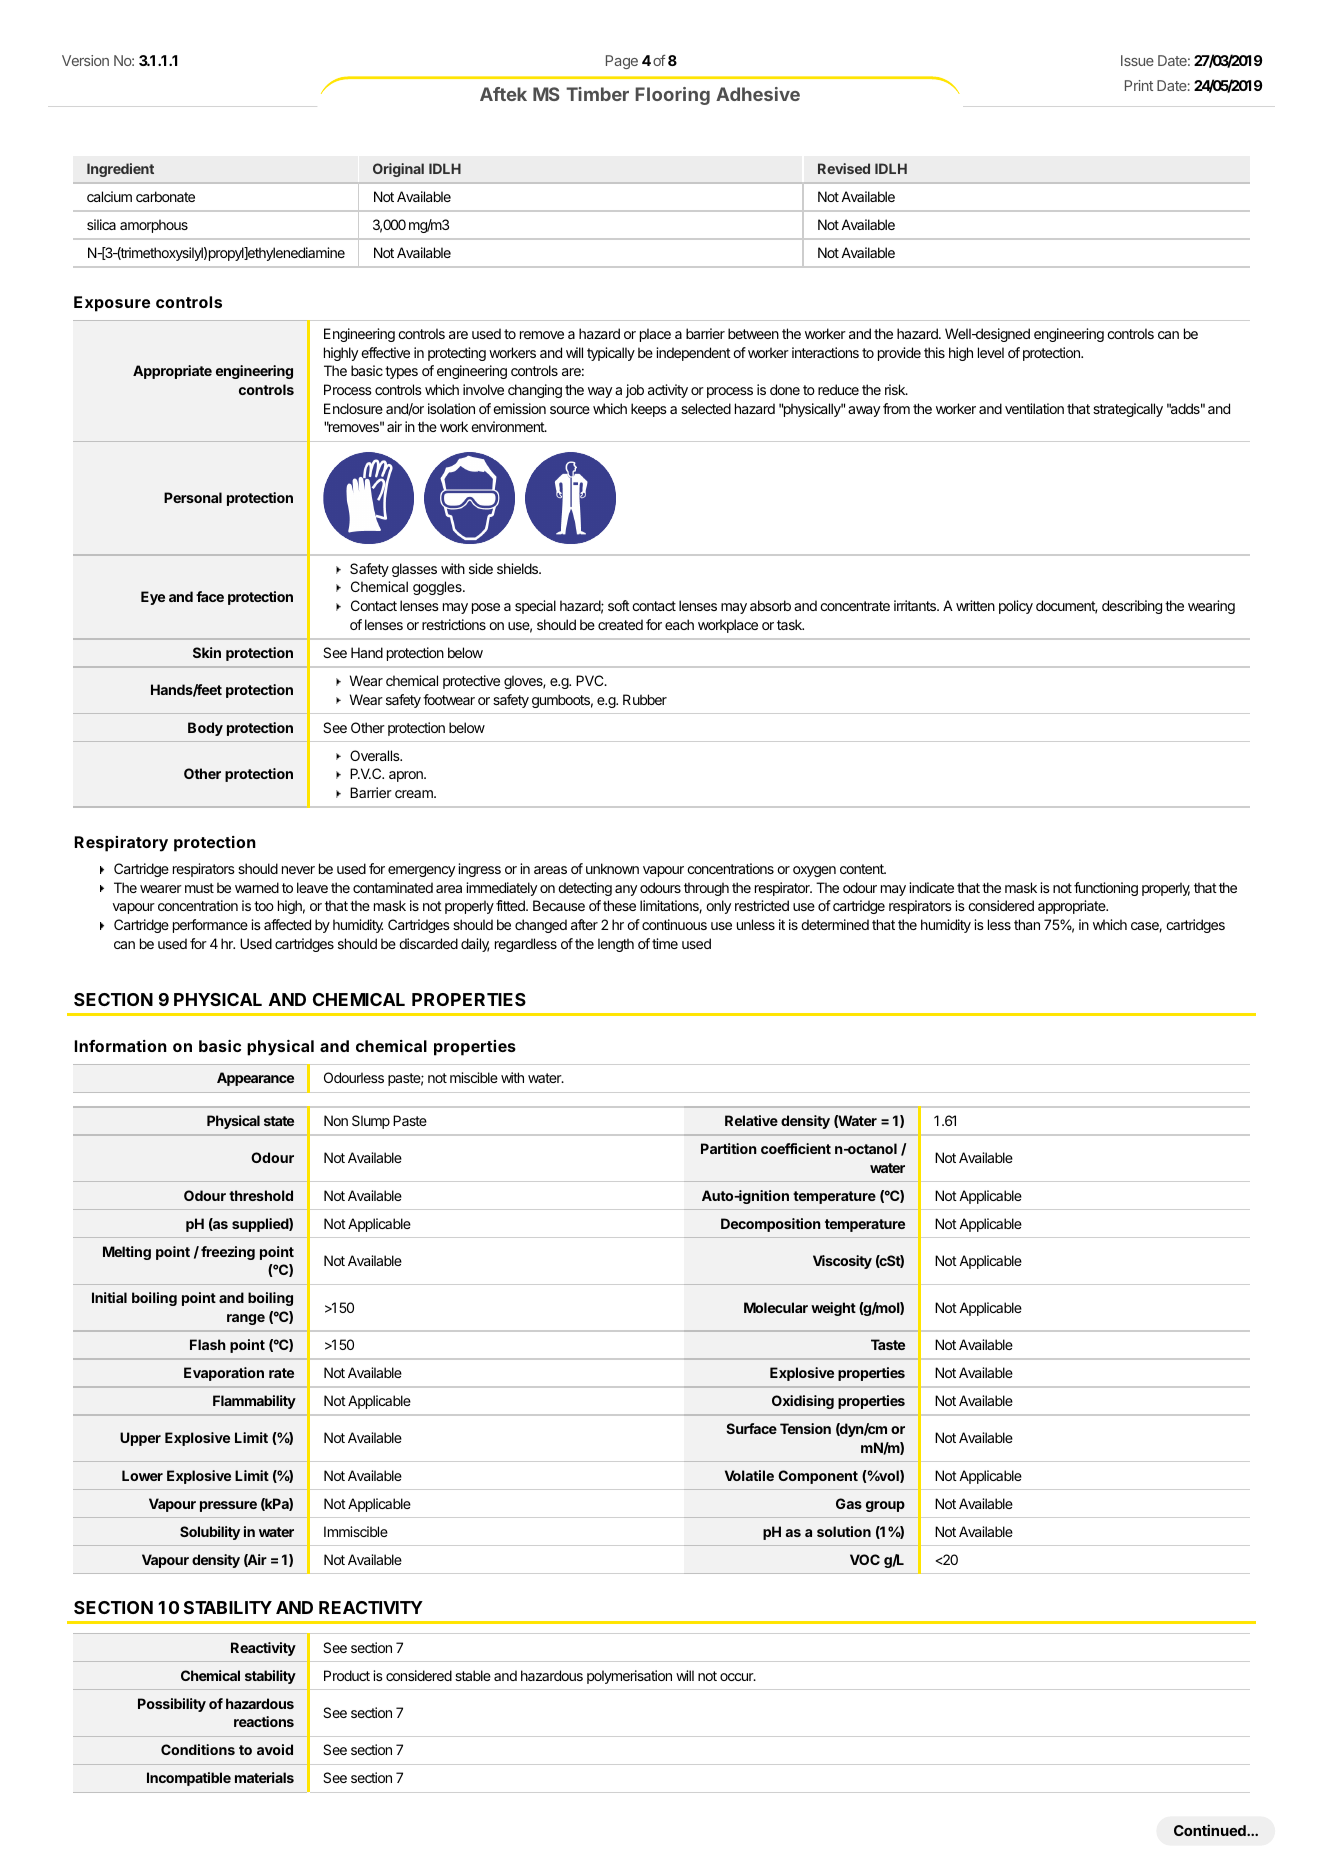 This image has width=1323, height=1872. What do you see at coordinates (672, 96) in the image?
I see `Flooring` at bounding box center [672, 96].
